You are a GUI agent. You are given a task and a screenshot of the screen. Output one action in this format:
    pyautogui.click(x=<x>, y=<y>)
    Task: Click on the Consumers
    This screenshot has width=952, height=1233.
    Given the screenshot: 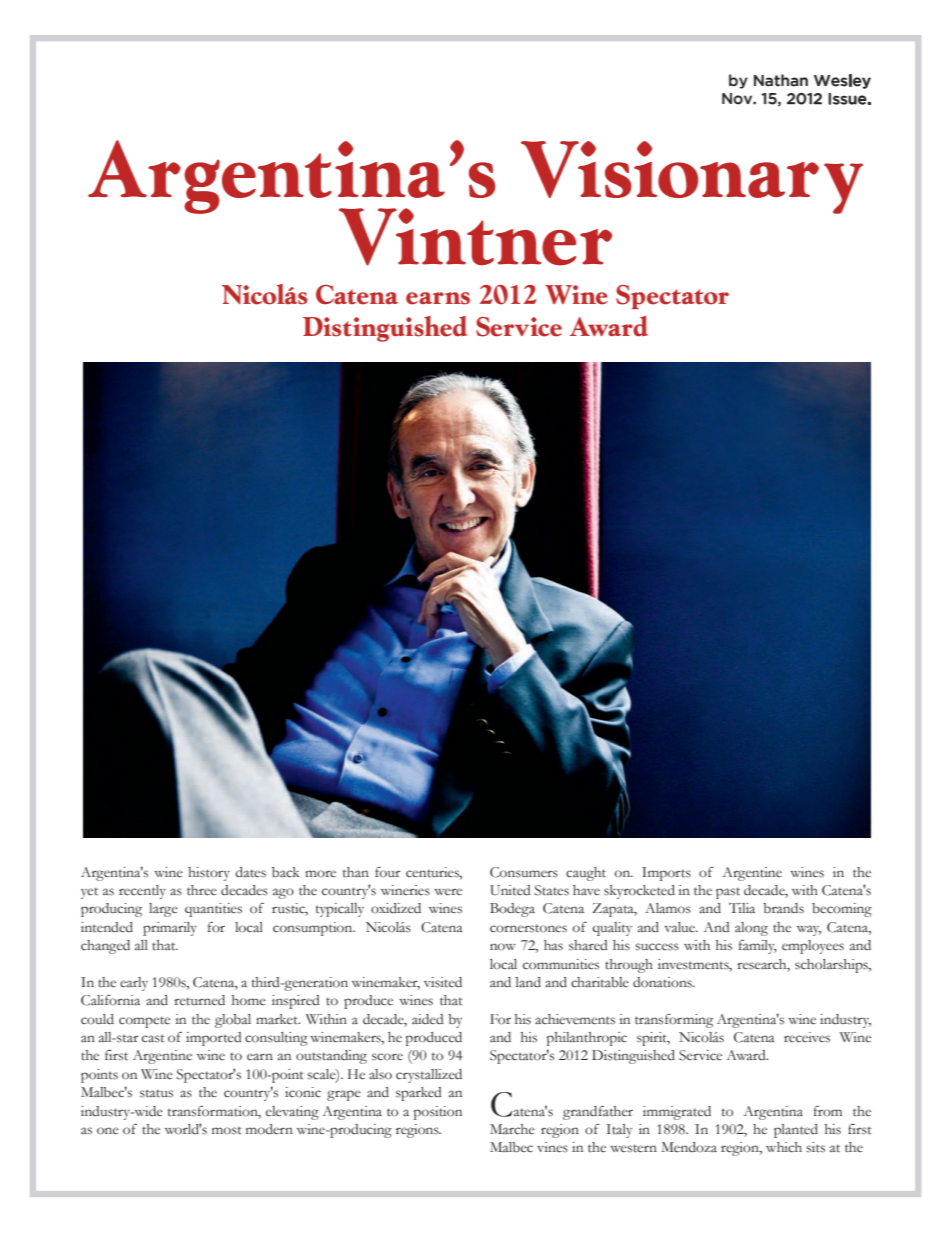 What is the action you would take?
    pyautogui.click(x=524, y=872)
